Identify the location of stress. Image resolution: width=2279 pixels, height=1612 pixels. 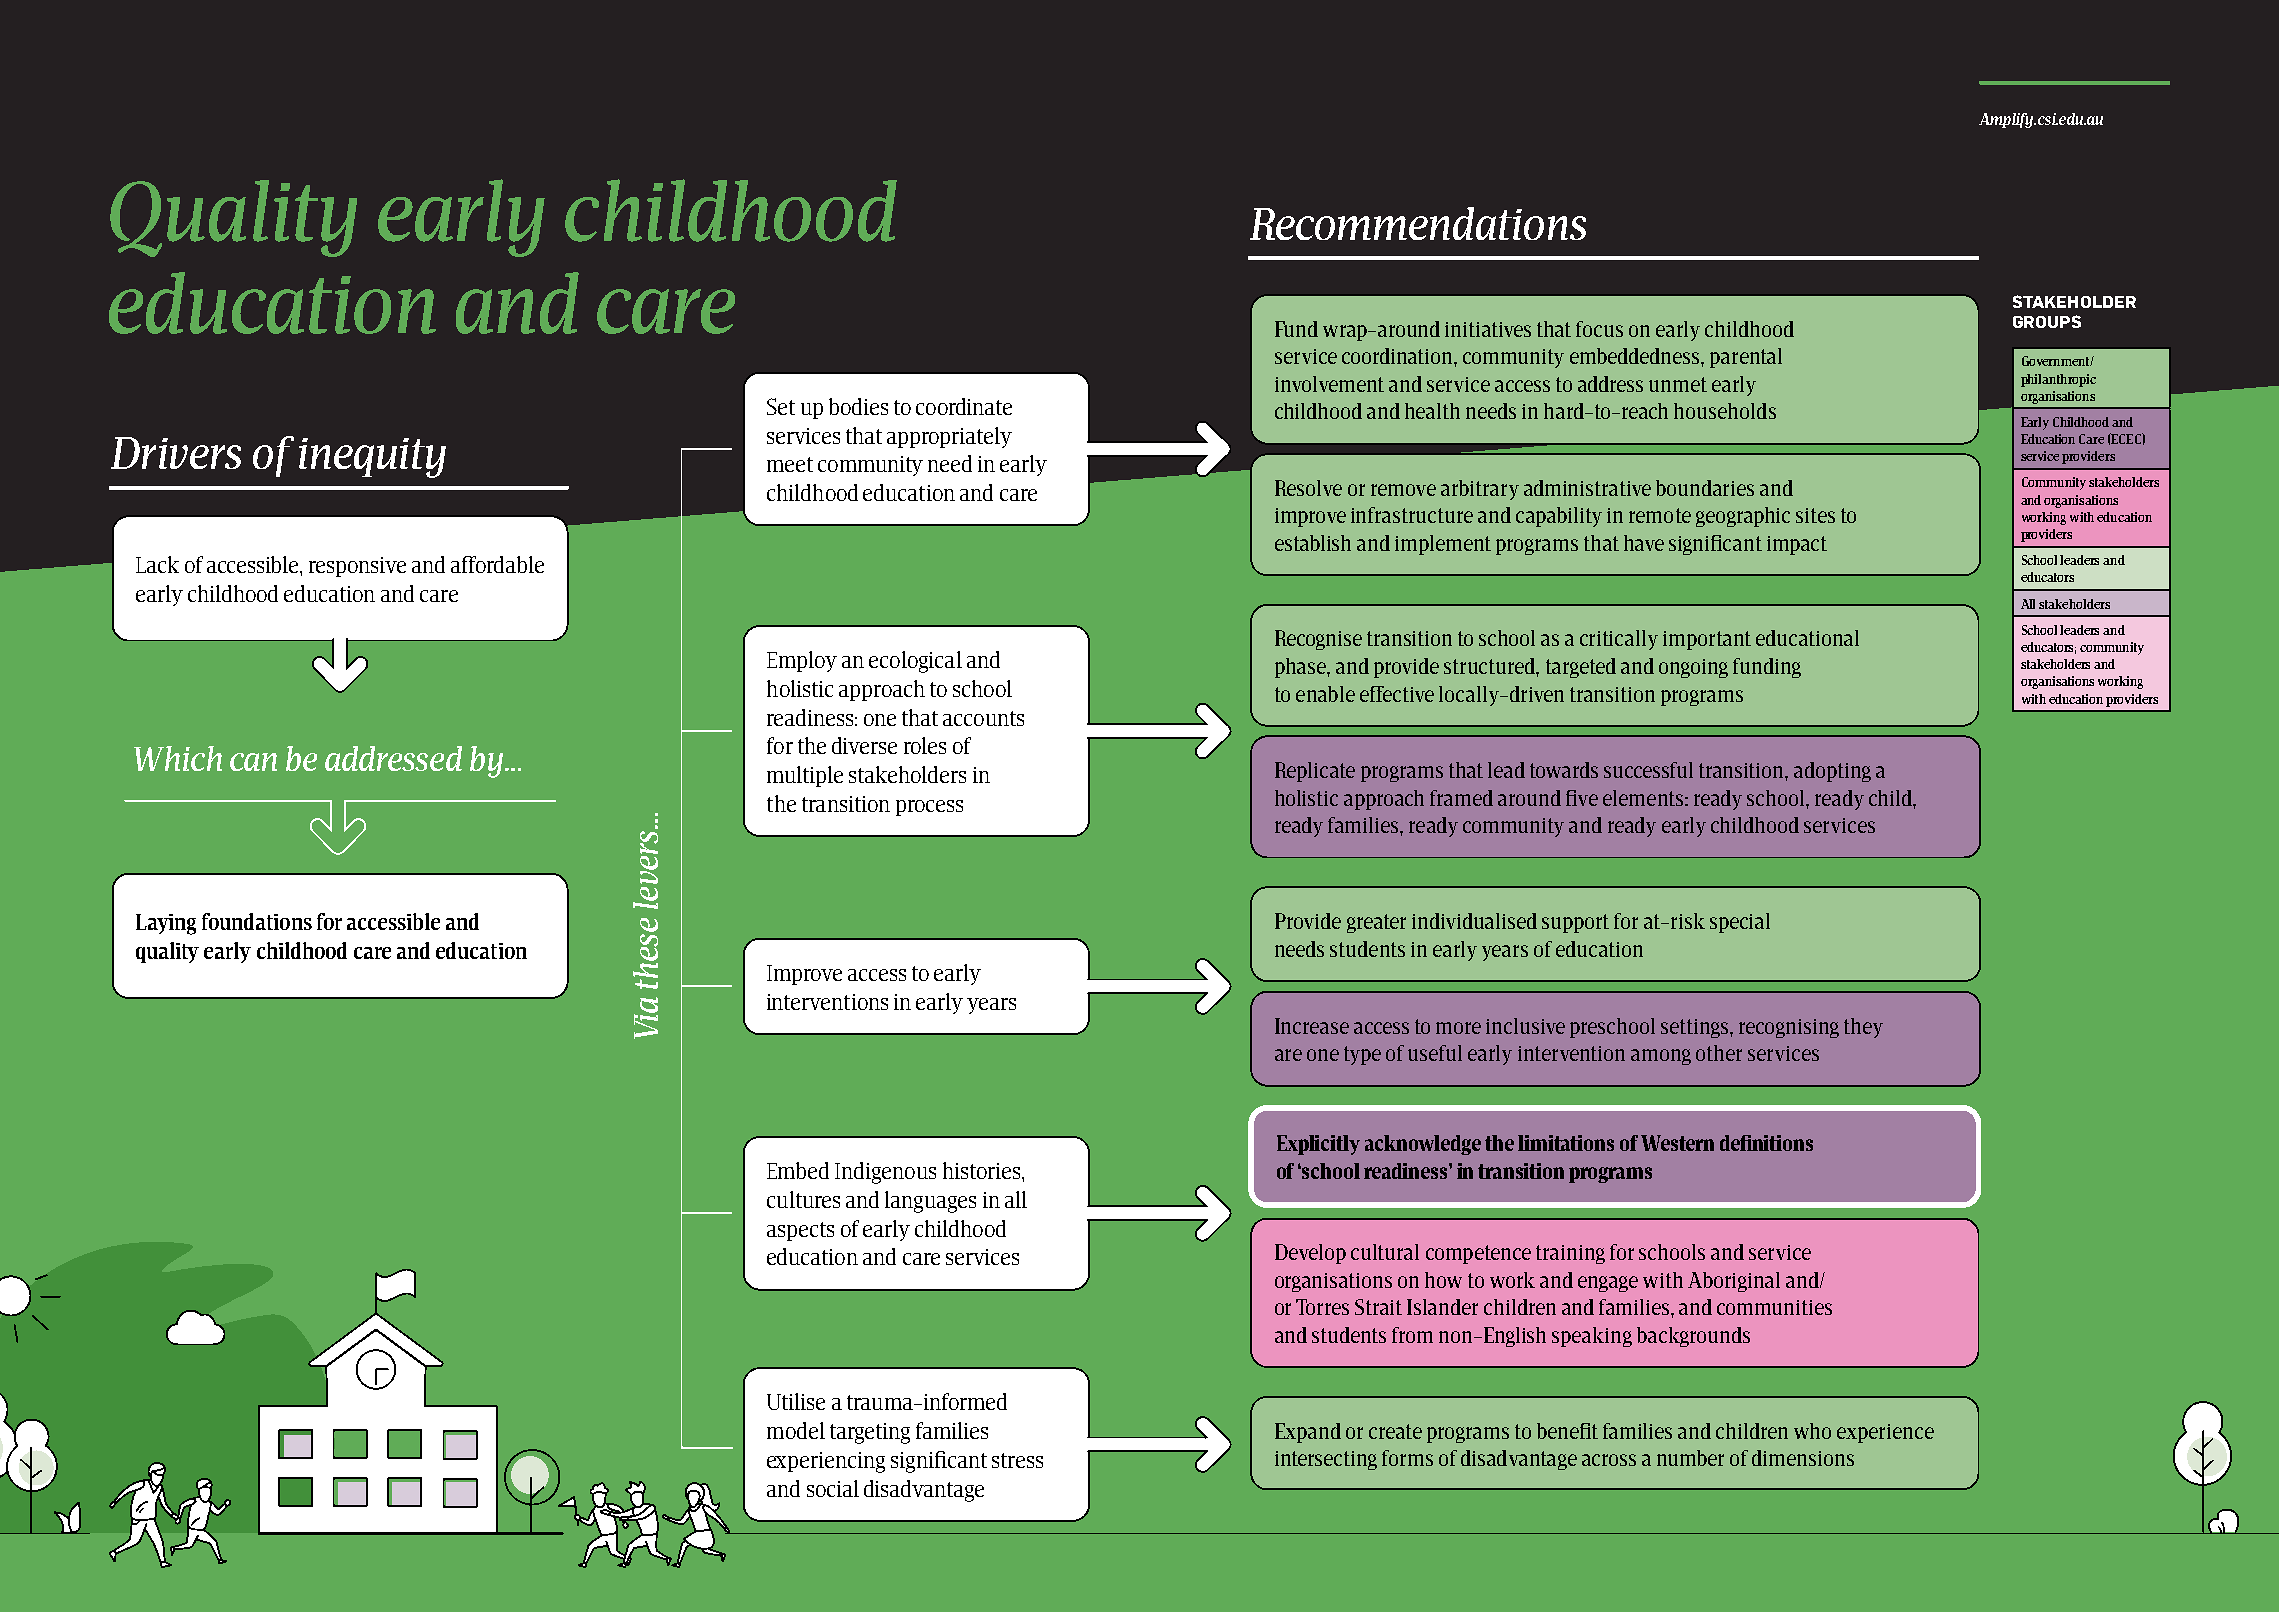
(1017, 1460).
